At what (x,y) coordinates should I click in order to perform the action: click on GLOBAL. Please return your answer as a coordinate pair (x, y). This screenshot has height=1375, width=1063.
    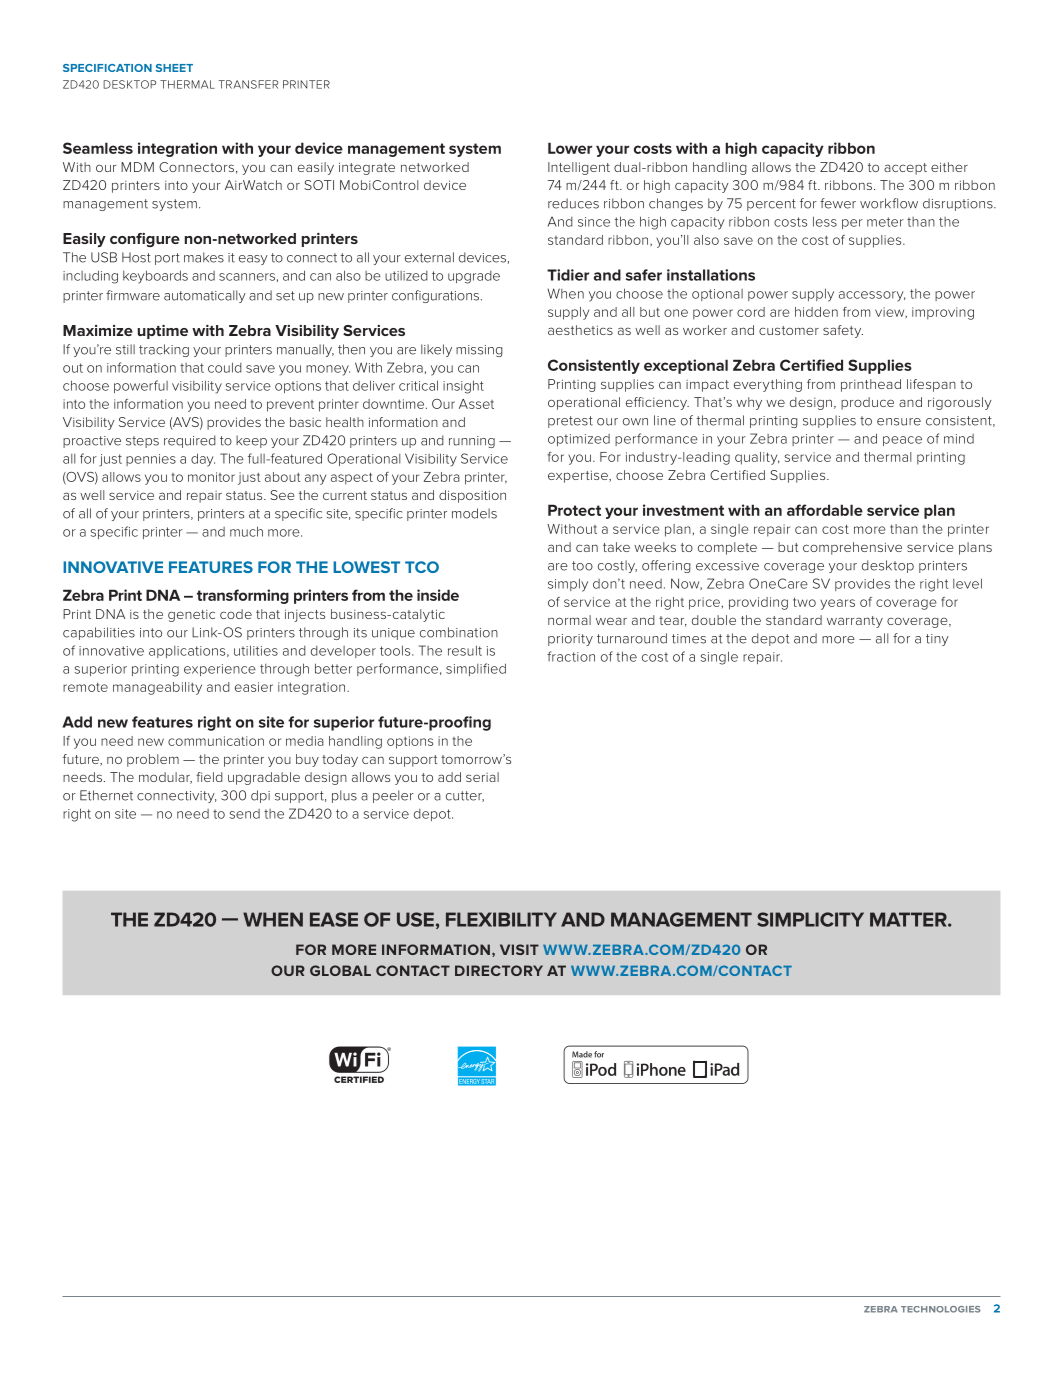
    Looking at the image, I should click on (340, 970).
